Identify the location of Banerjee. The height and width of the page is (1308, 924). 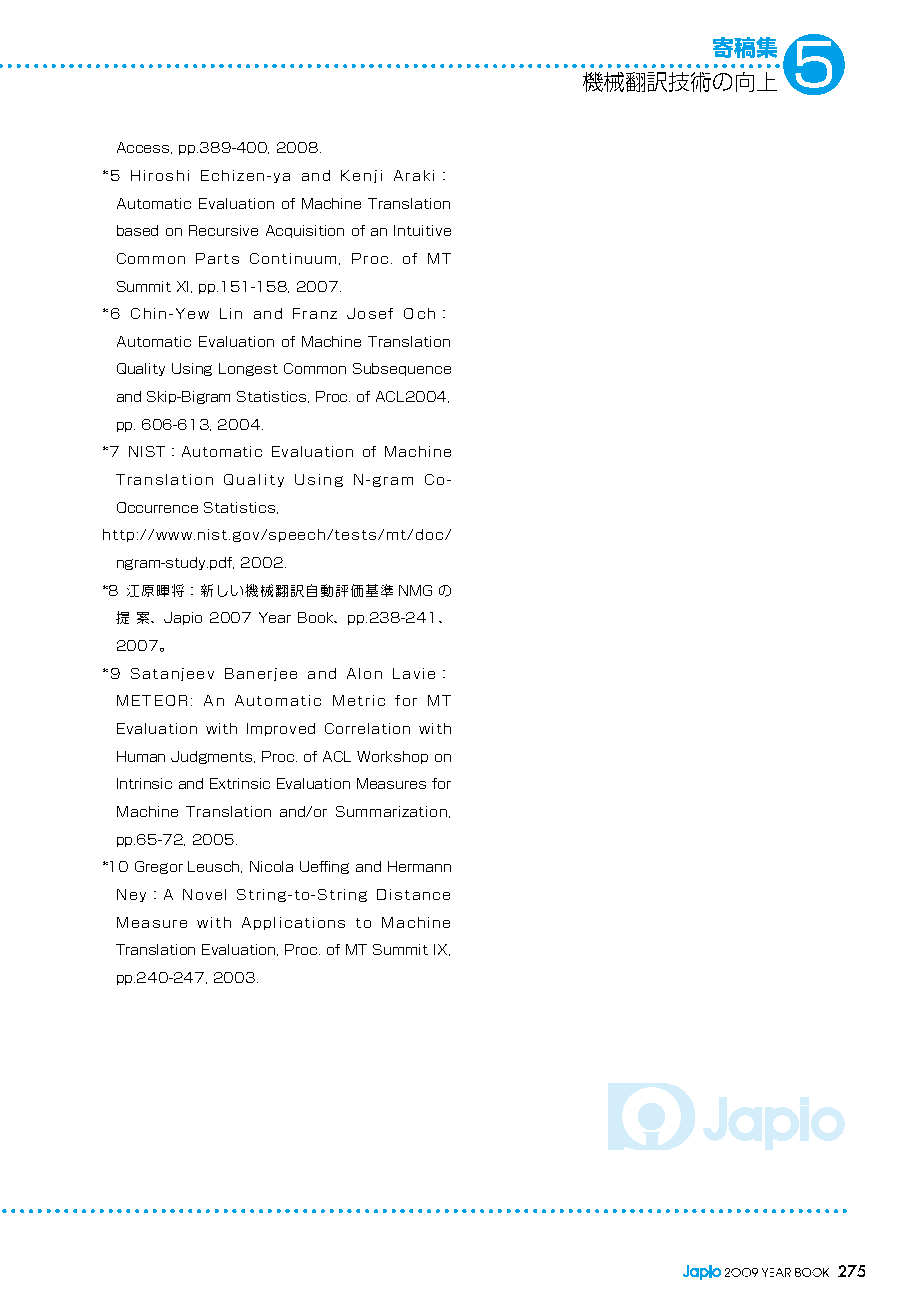
(261, 674).
